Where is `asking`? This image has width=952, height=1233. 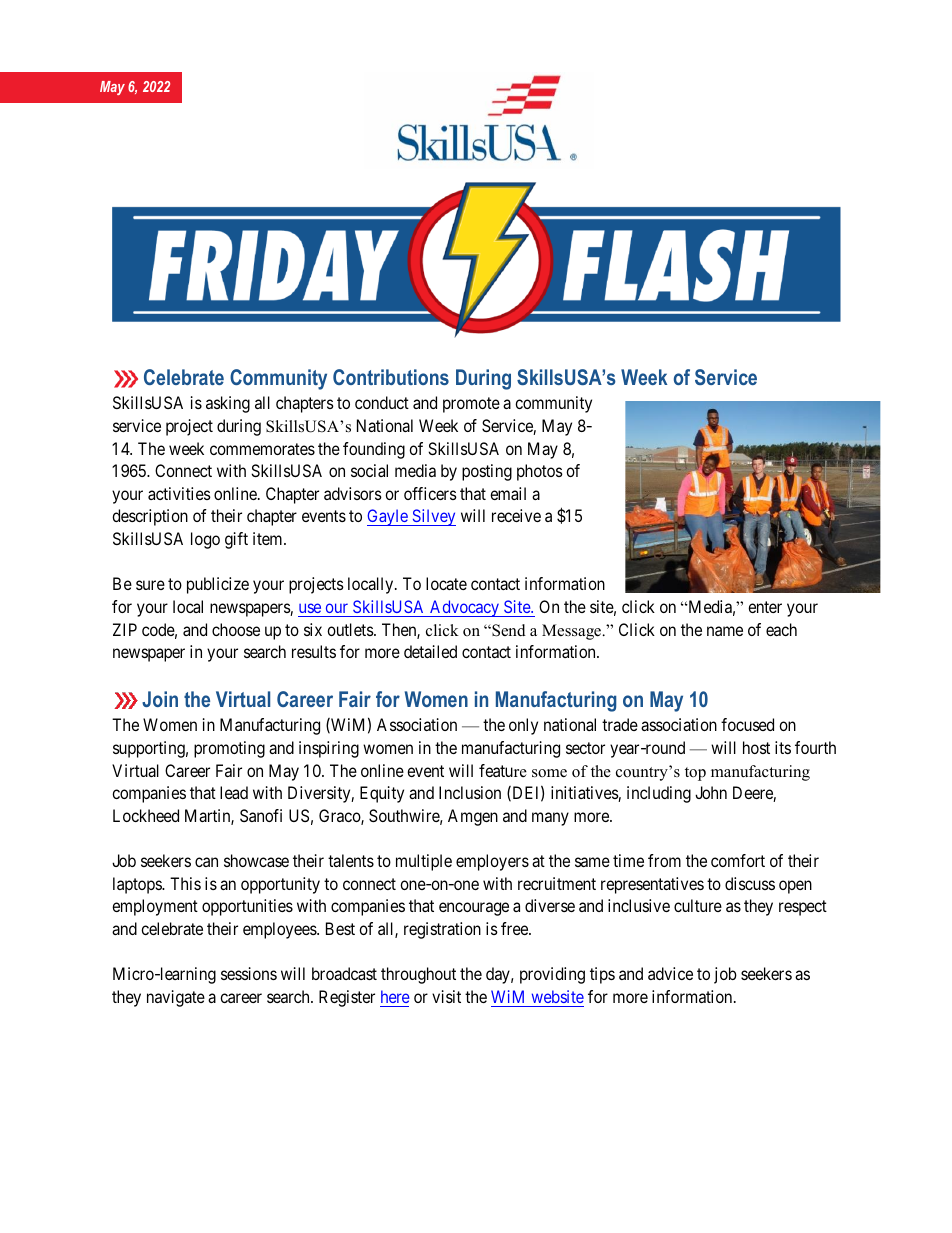 asking is located at coordinates (228, 404).
